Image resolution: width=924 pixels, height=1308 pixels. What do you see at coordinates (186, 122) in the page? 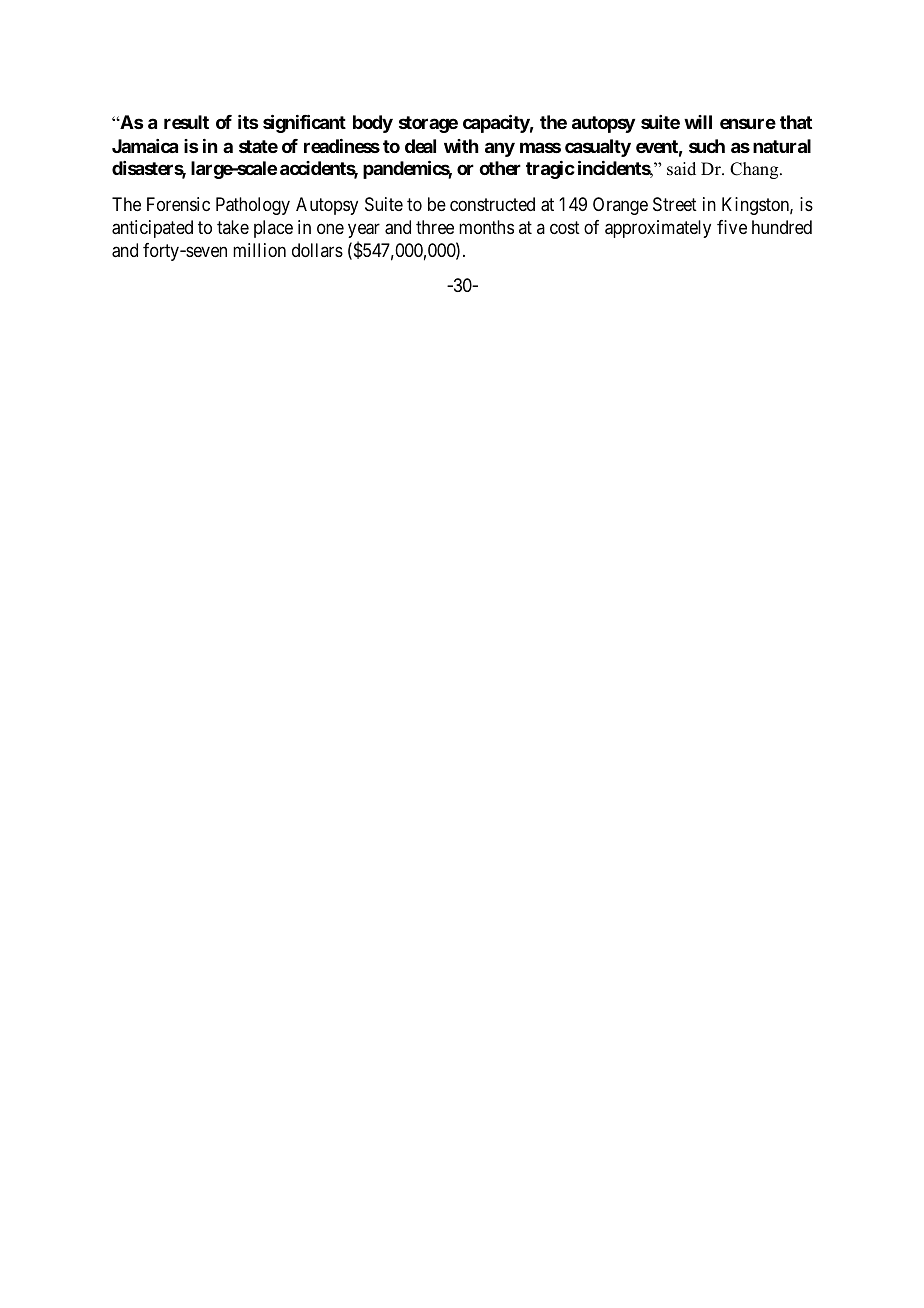
I see `result` at bounding box center [186, 122].
